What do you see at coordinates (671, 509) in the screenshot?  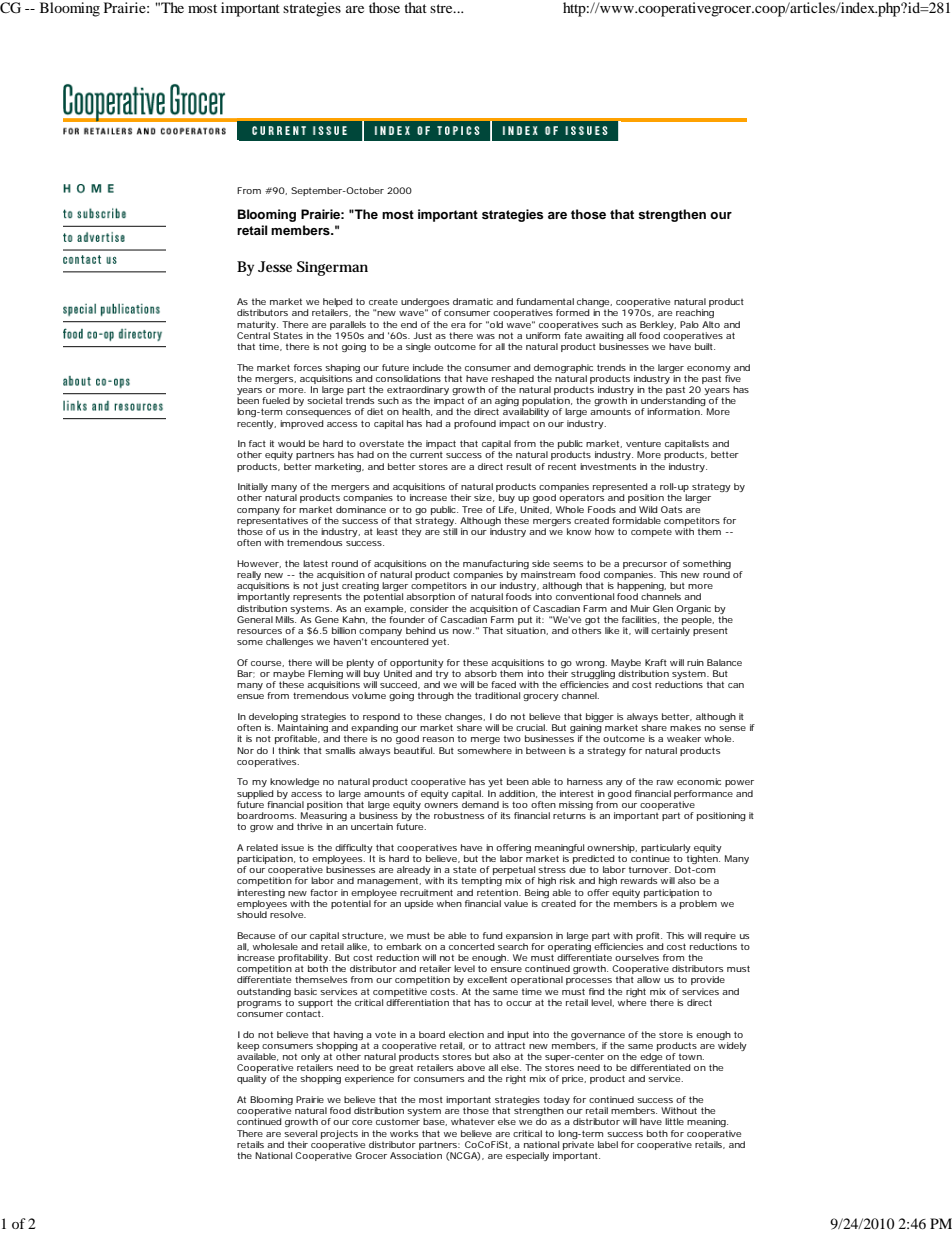 I see `Oats` at bounding box center [671, 509].
